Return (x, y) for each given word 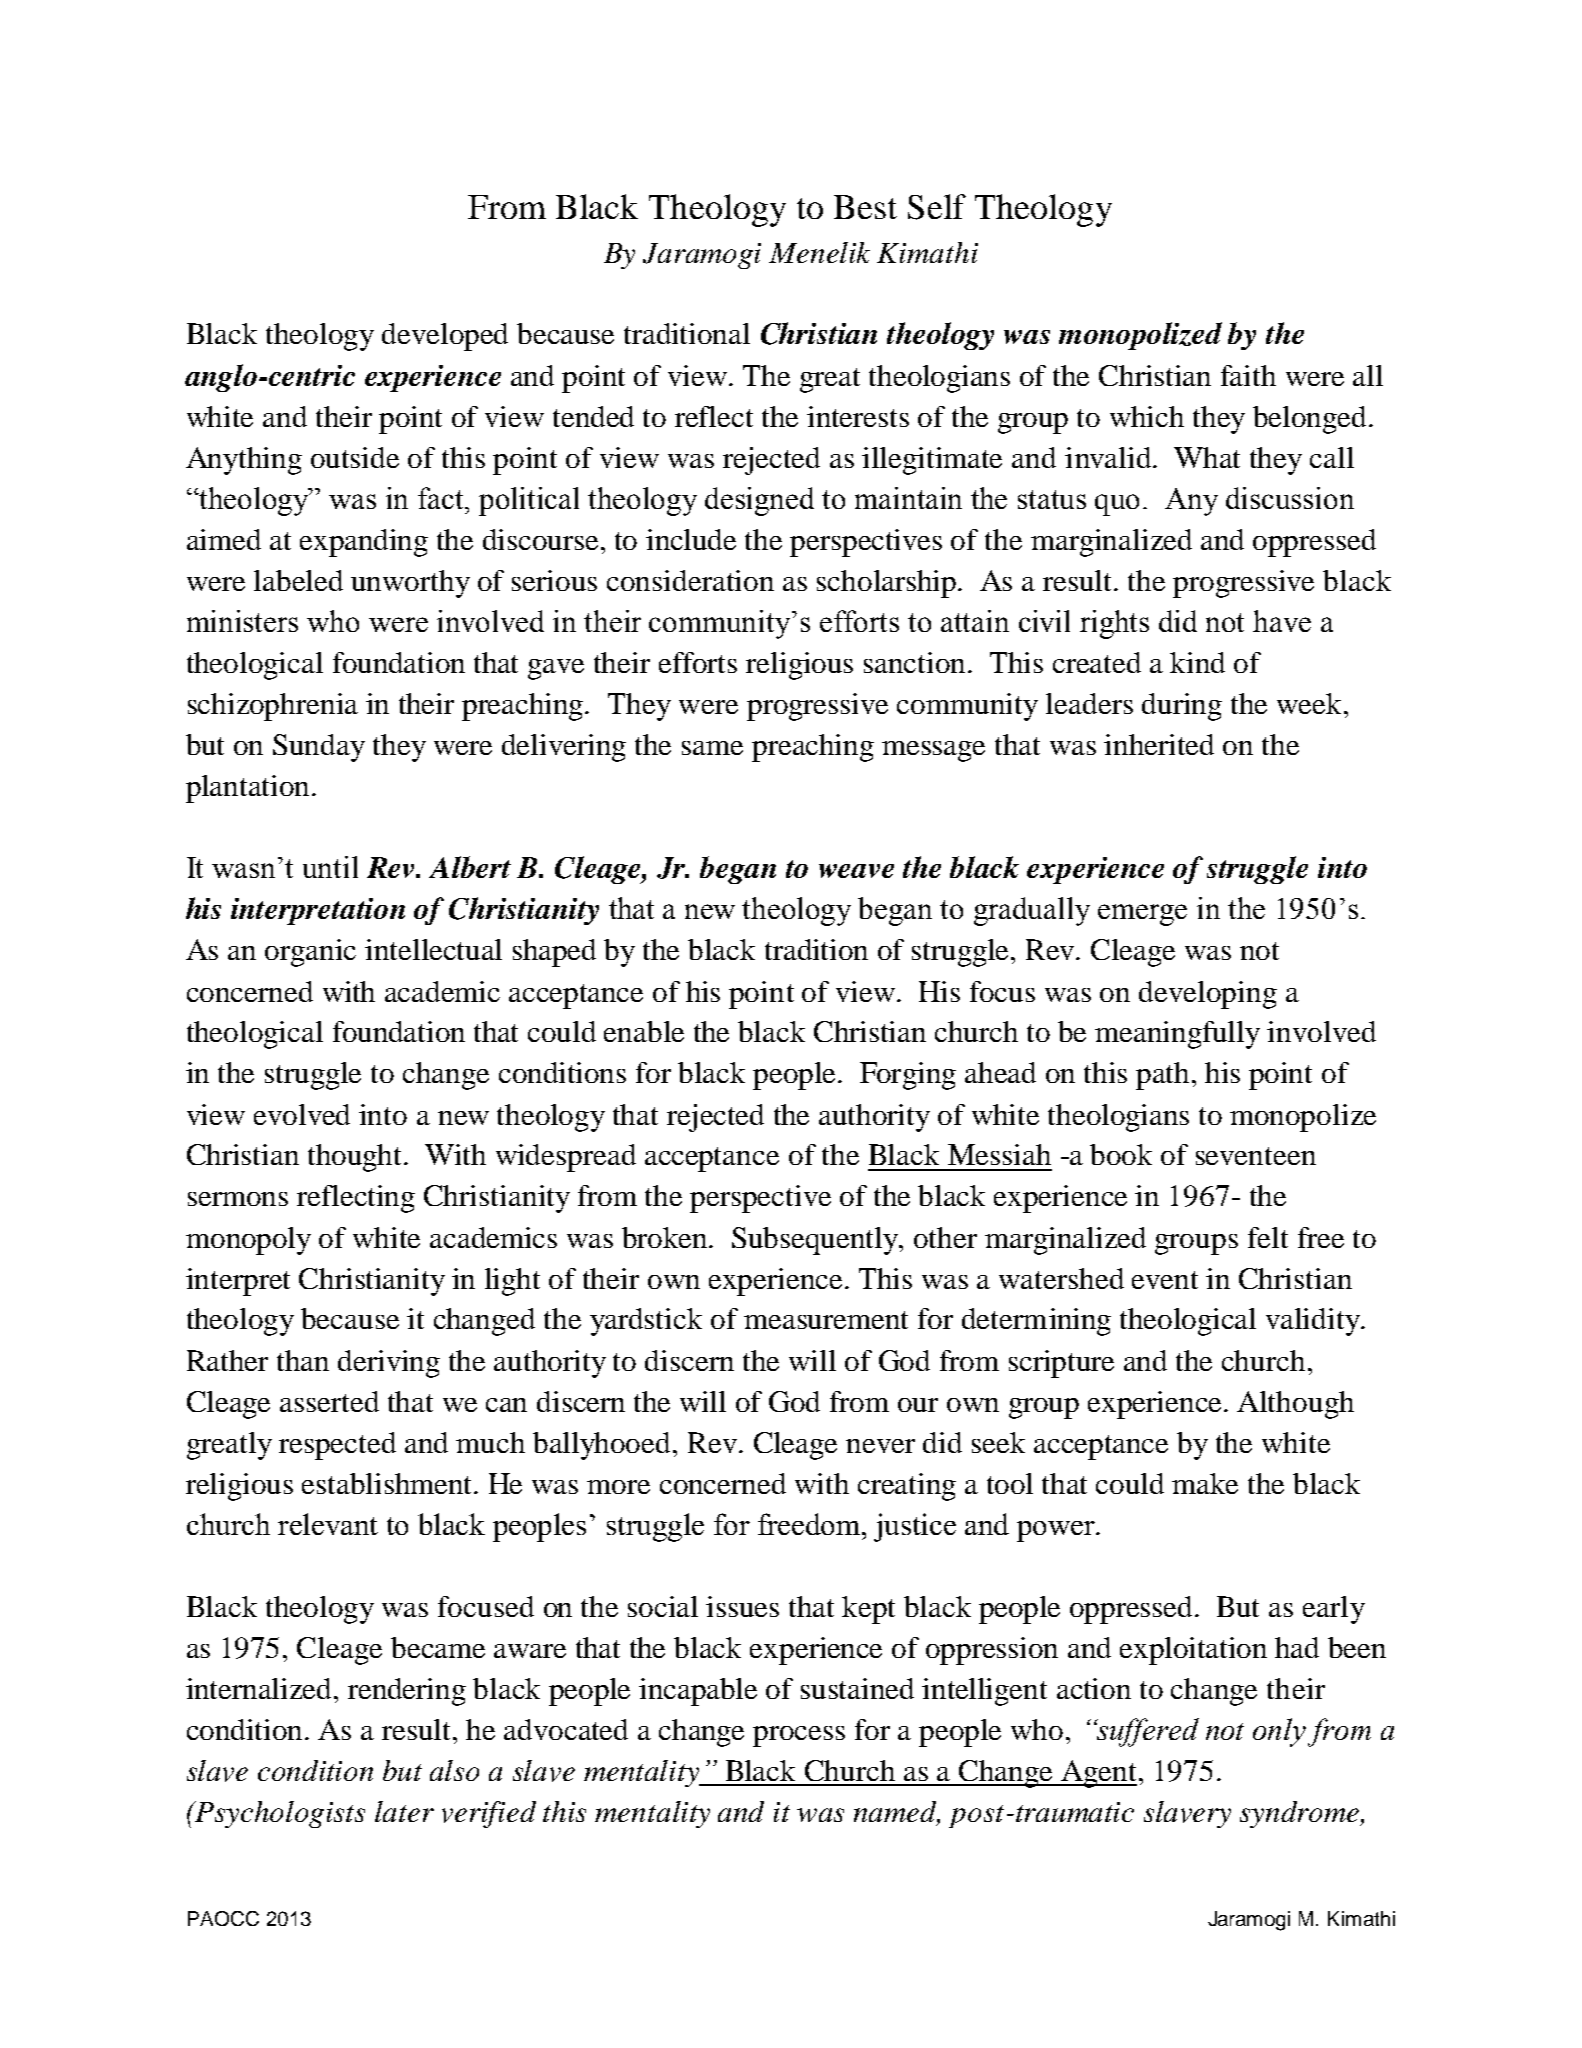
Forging (908, 1076)
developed (445, 337)
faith (1248, 375)
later (404, 1811)
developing (1208, 995)
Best (865, 207)
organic (310, 953)
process (799, 1736)
